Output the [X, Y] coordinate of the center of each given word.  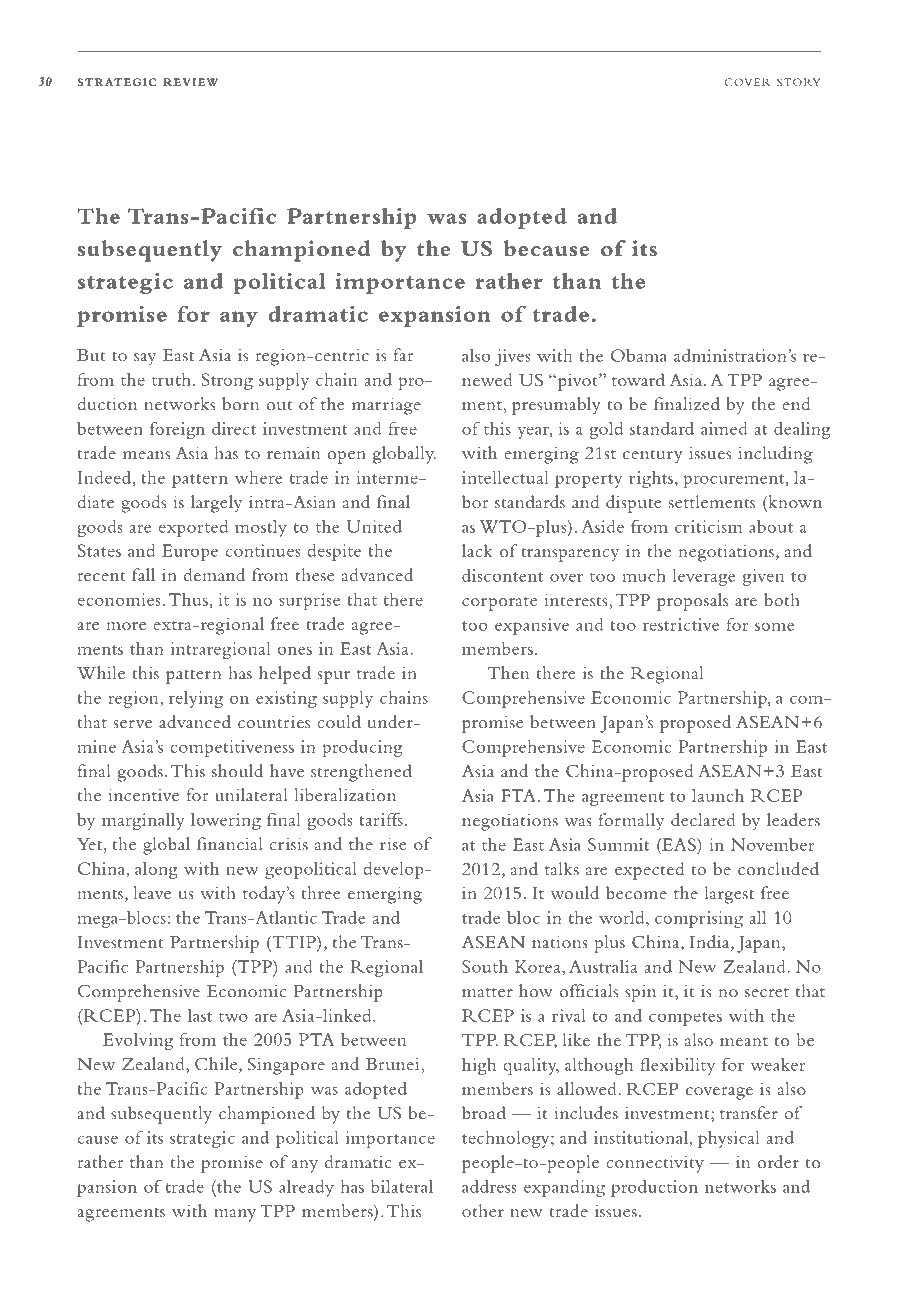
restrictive [681, 624]
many [235, 1215]
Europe [190, 552]
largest [729, 895]
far [403, 354]
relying [196, 699]
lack [477, 550]
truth [171, 379]
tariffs [381, 819]
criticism [709, 526]
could [339, 722]
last [200, 1015]
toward [638, 379]
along [156, 870]
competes [685, 1019]
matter [487, 992]
